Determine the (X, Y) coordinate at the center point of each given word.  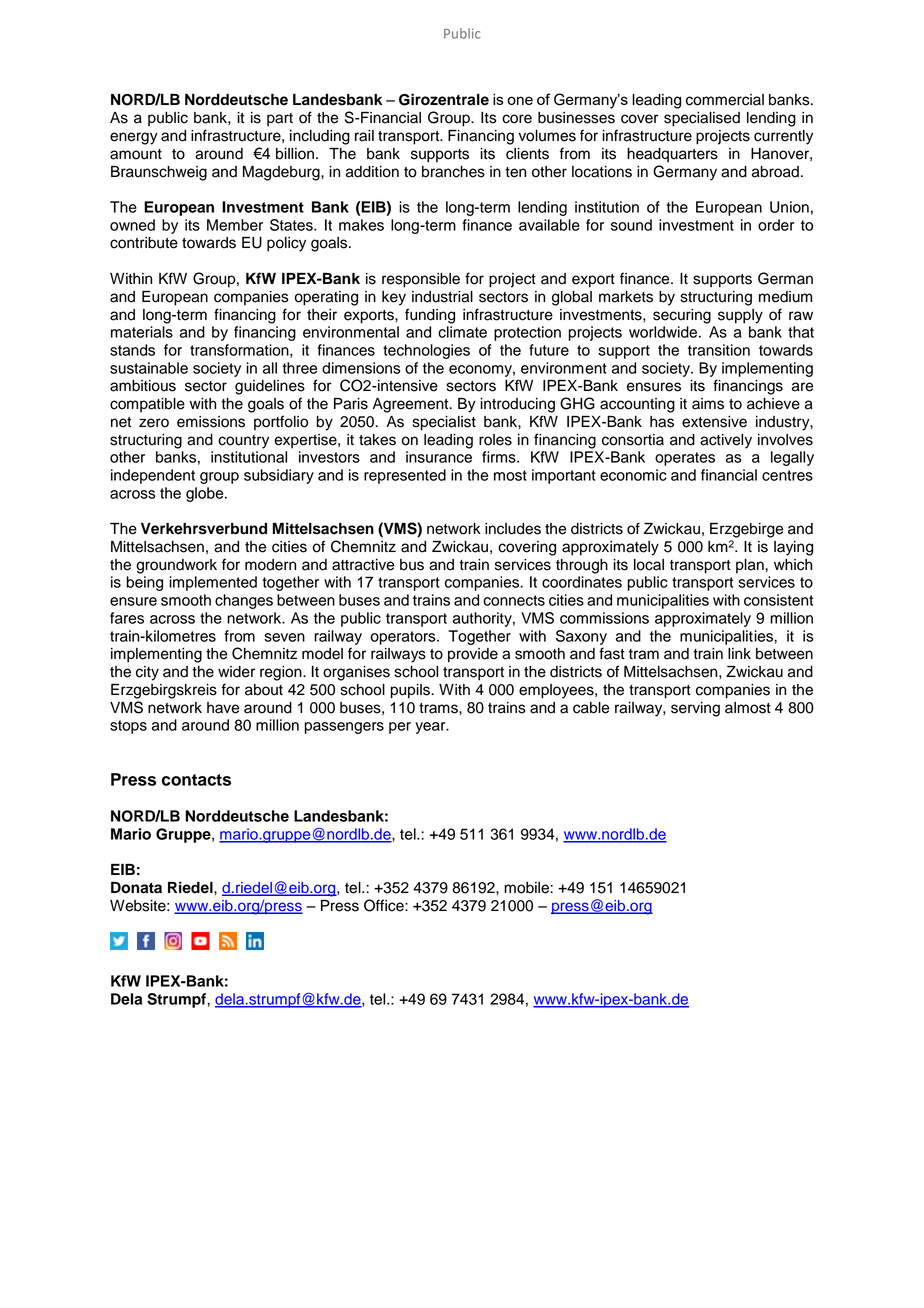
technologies (426, 351)
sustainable (149, 368)
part (280, 120)
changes (244, 601)
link (739, 653)
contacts (196, 780)
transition (719, 350)
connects (514, 600)
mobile (527, 888)
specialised (702, 119)
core (517, 119)
